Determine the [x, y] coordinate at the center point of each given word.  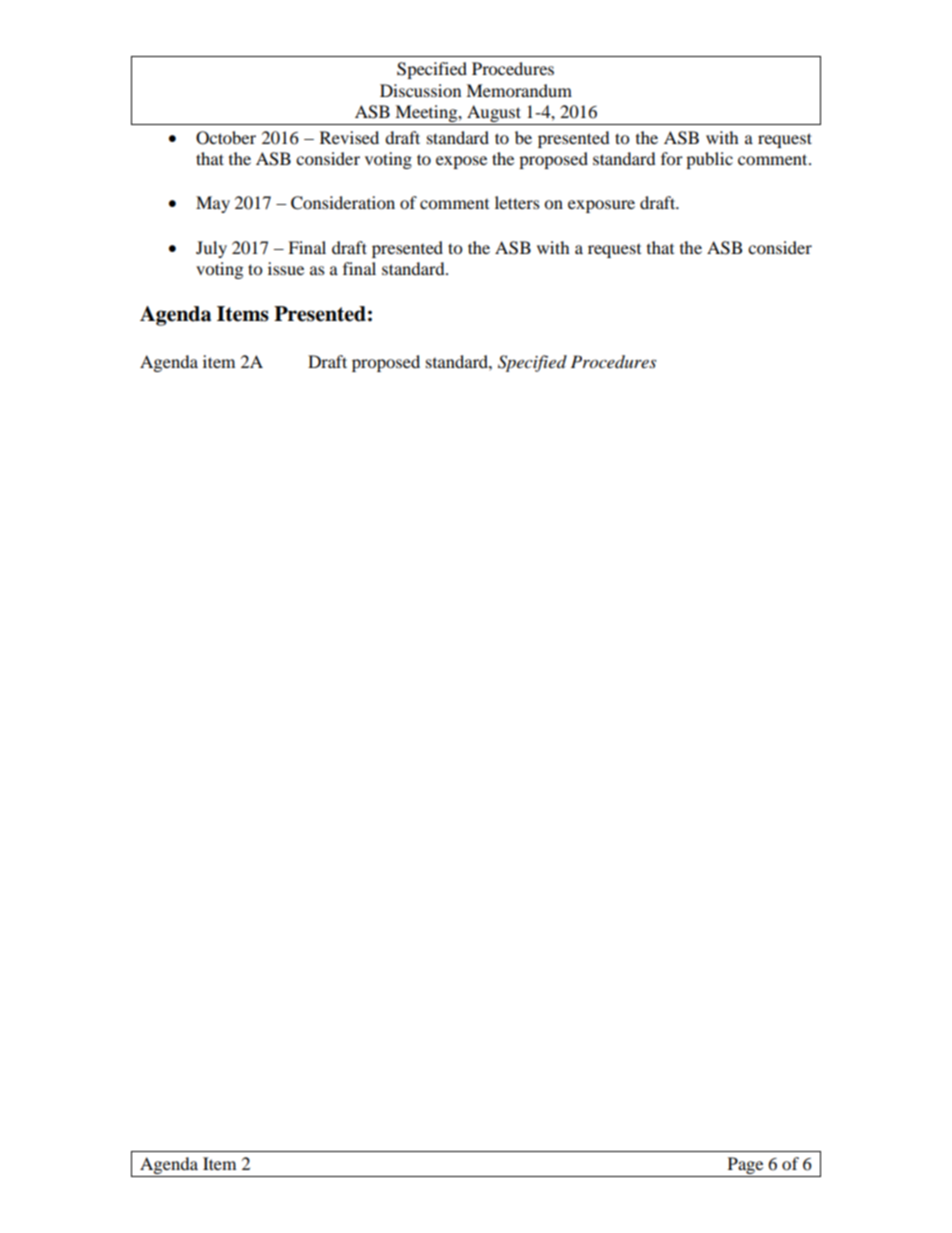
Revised [349, 137]
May [213, 204]
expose [461, 162]
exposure [601, 206]
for [672, 158]
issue [286, 268]
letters [517, 202]
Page [745, 1167]
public [709, 160]
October [226, 138]
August [494, 115]
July [211, 249]
